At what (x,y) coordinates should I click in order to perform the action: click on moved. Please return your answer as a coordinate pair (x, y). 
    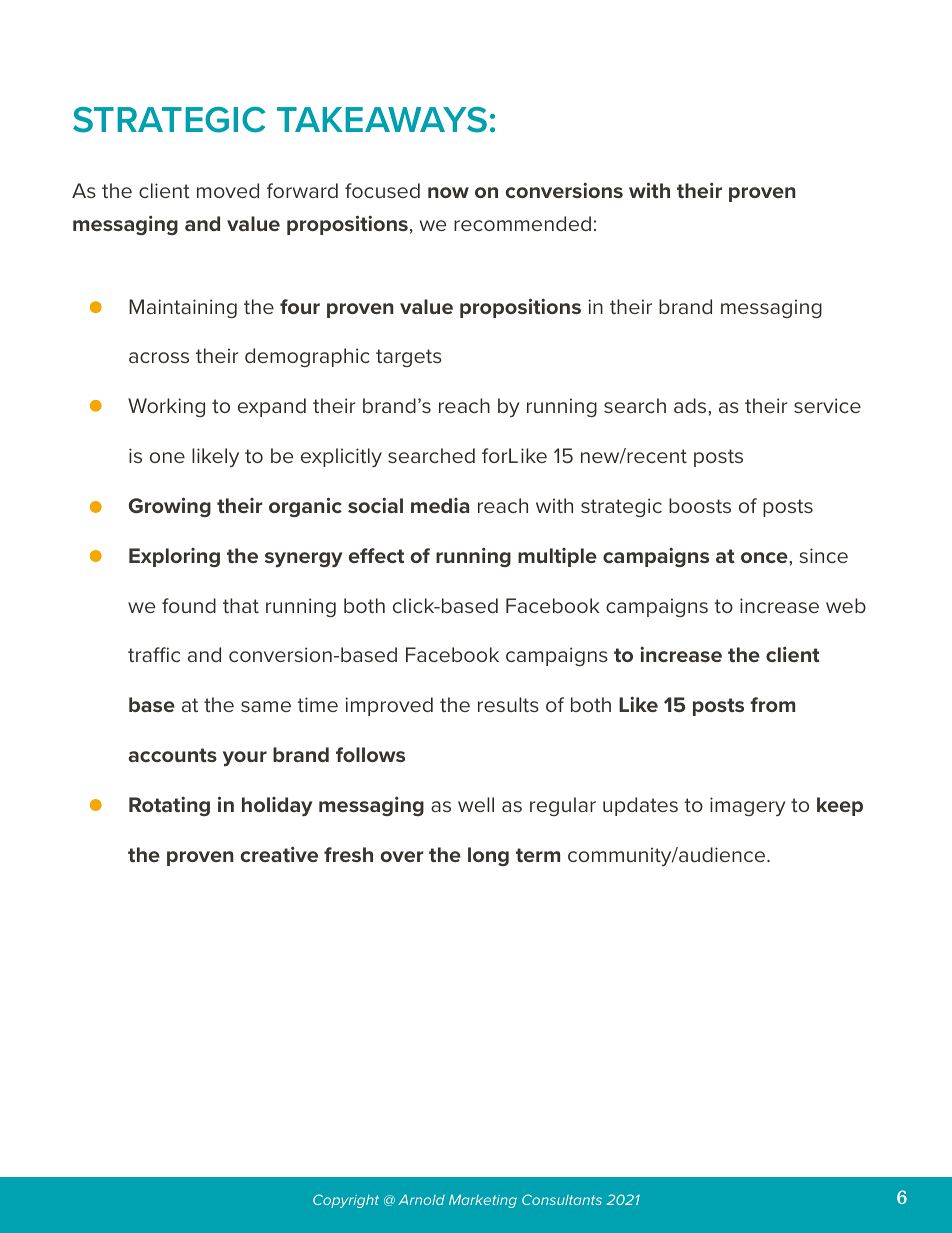
    Looking at the image, I should click on (228, 190).
